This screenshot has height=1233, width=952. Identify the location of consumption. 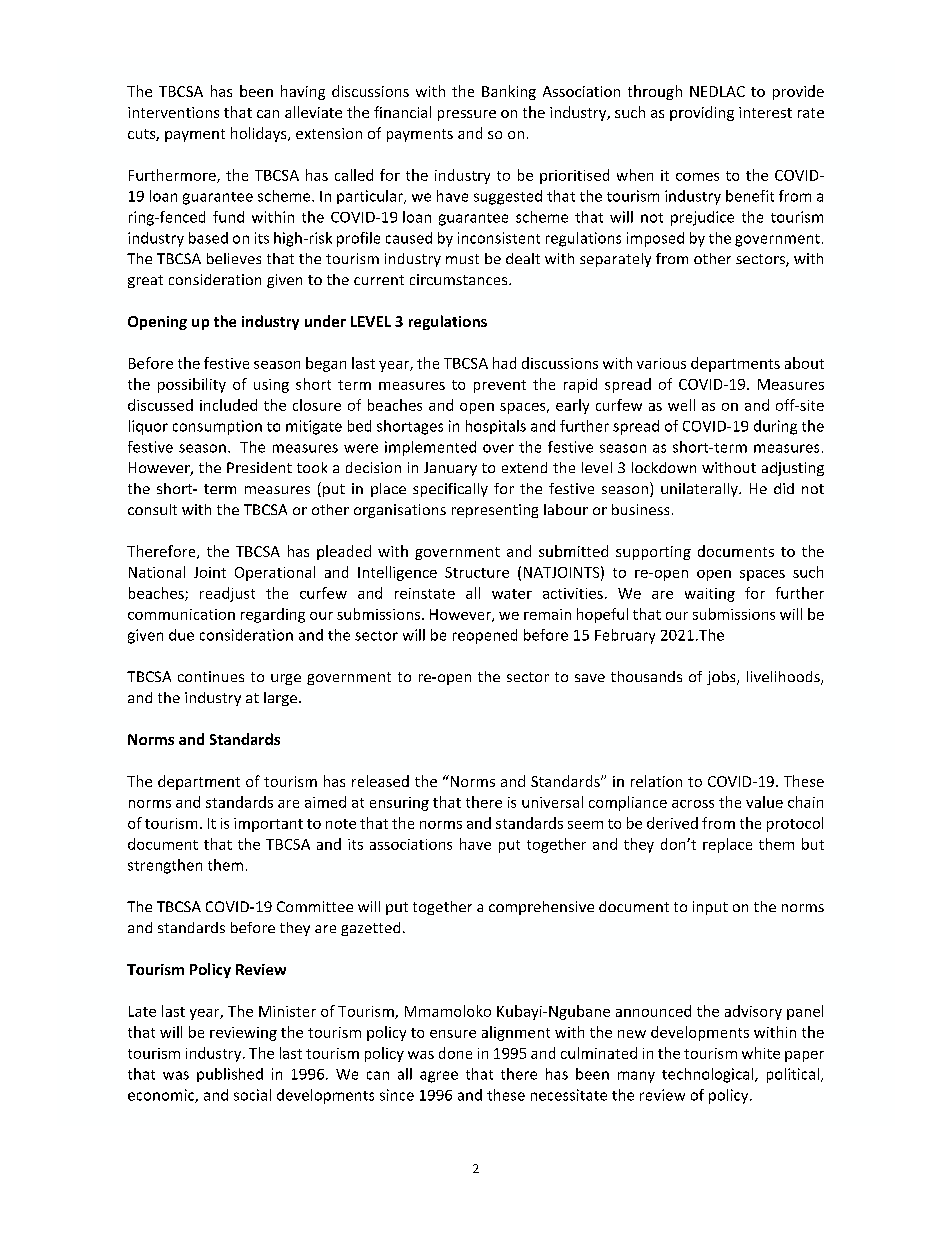
(217, 427).
